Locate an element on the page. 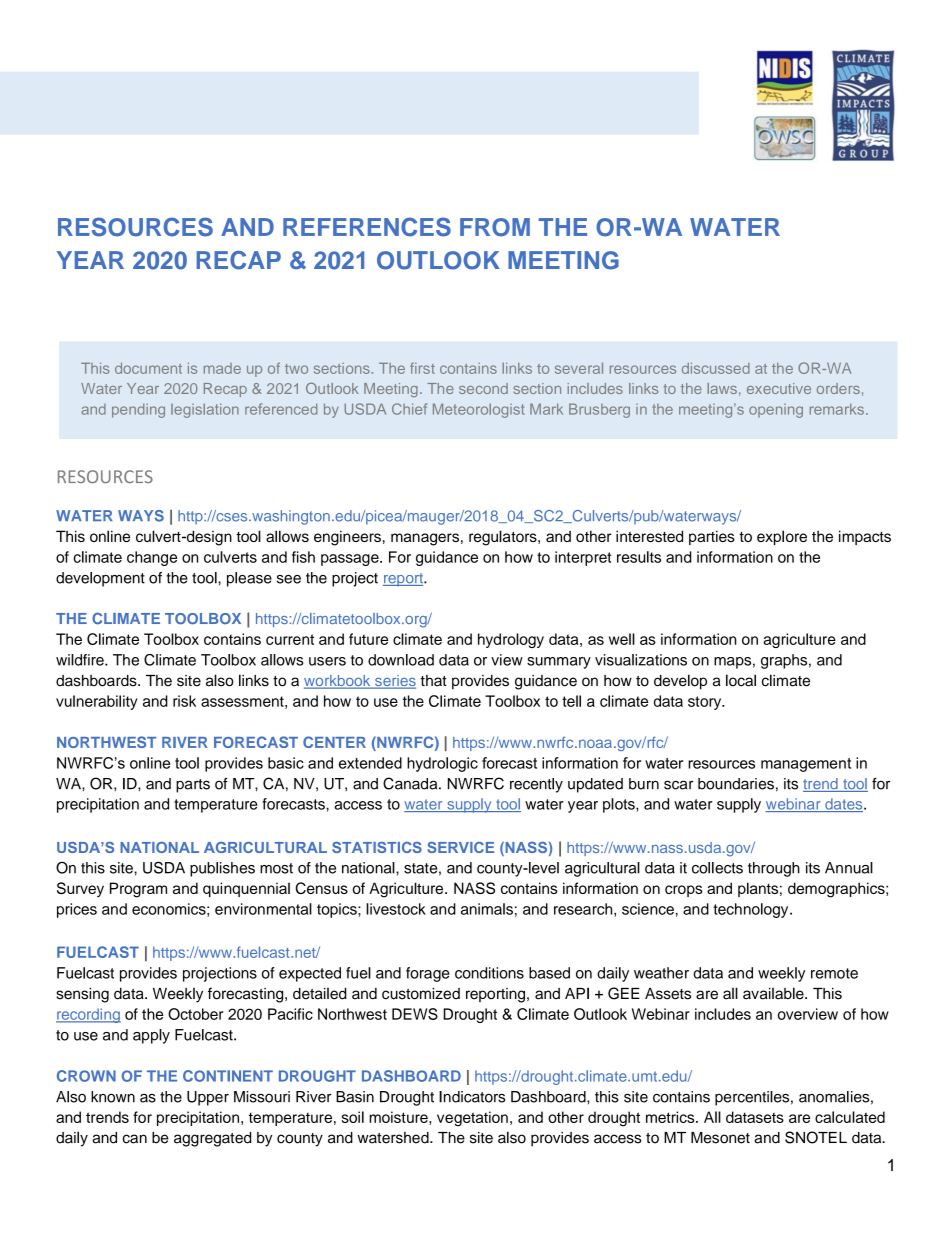  document is located at coordinates (148, 368).
